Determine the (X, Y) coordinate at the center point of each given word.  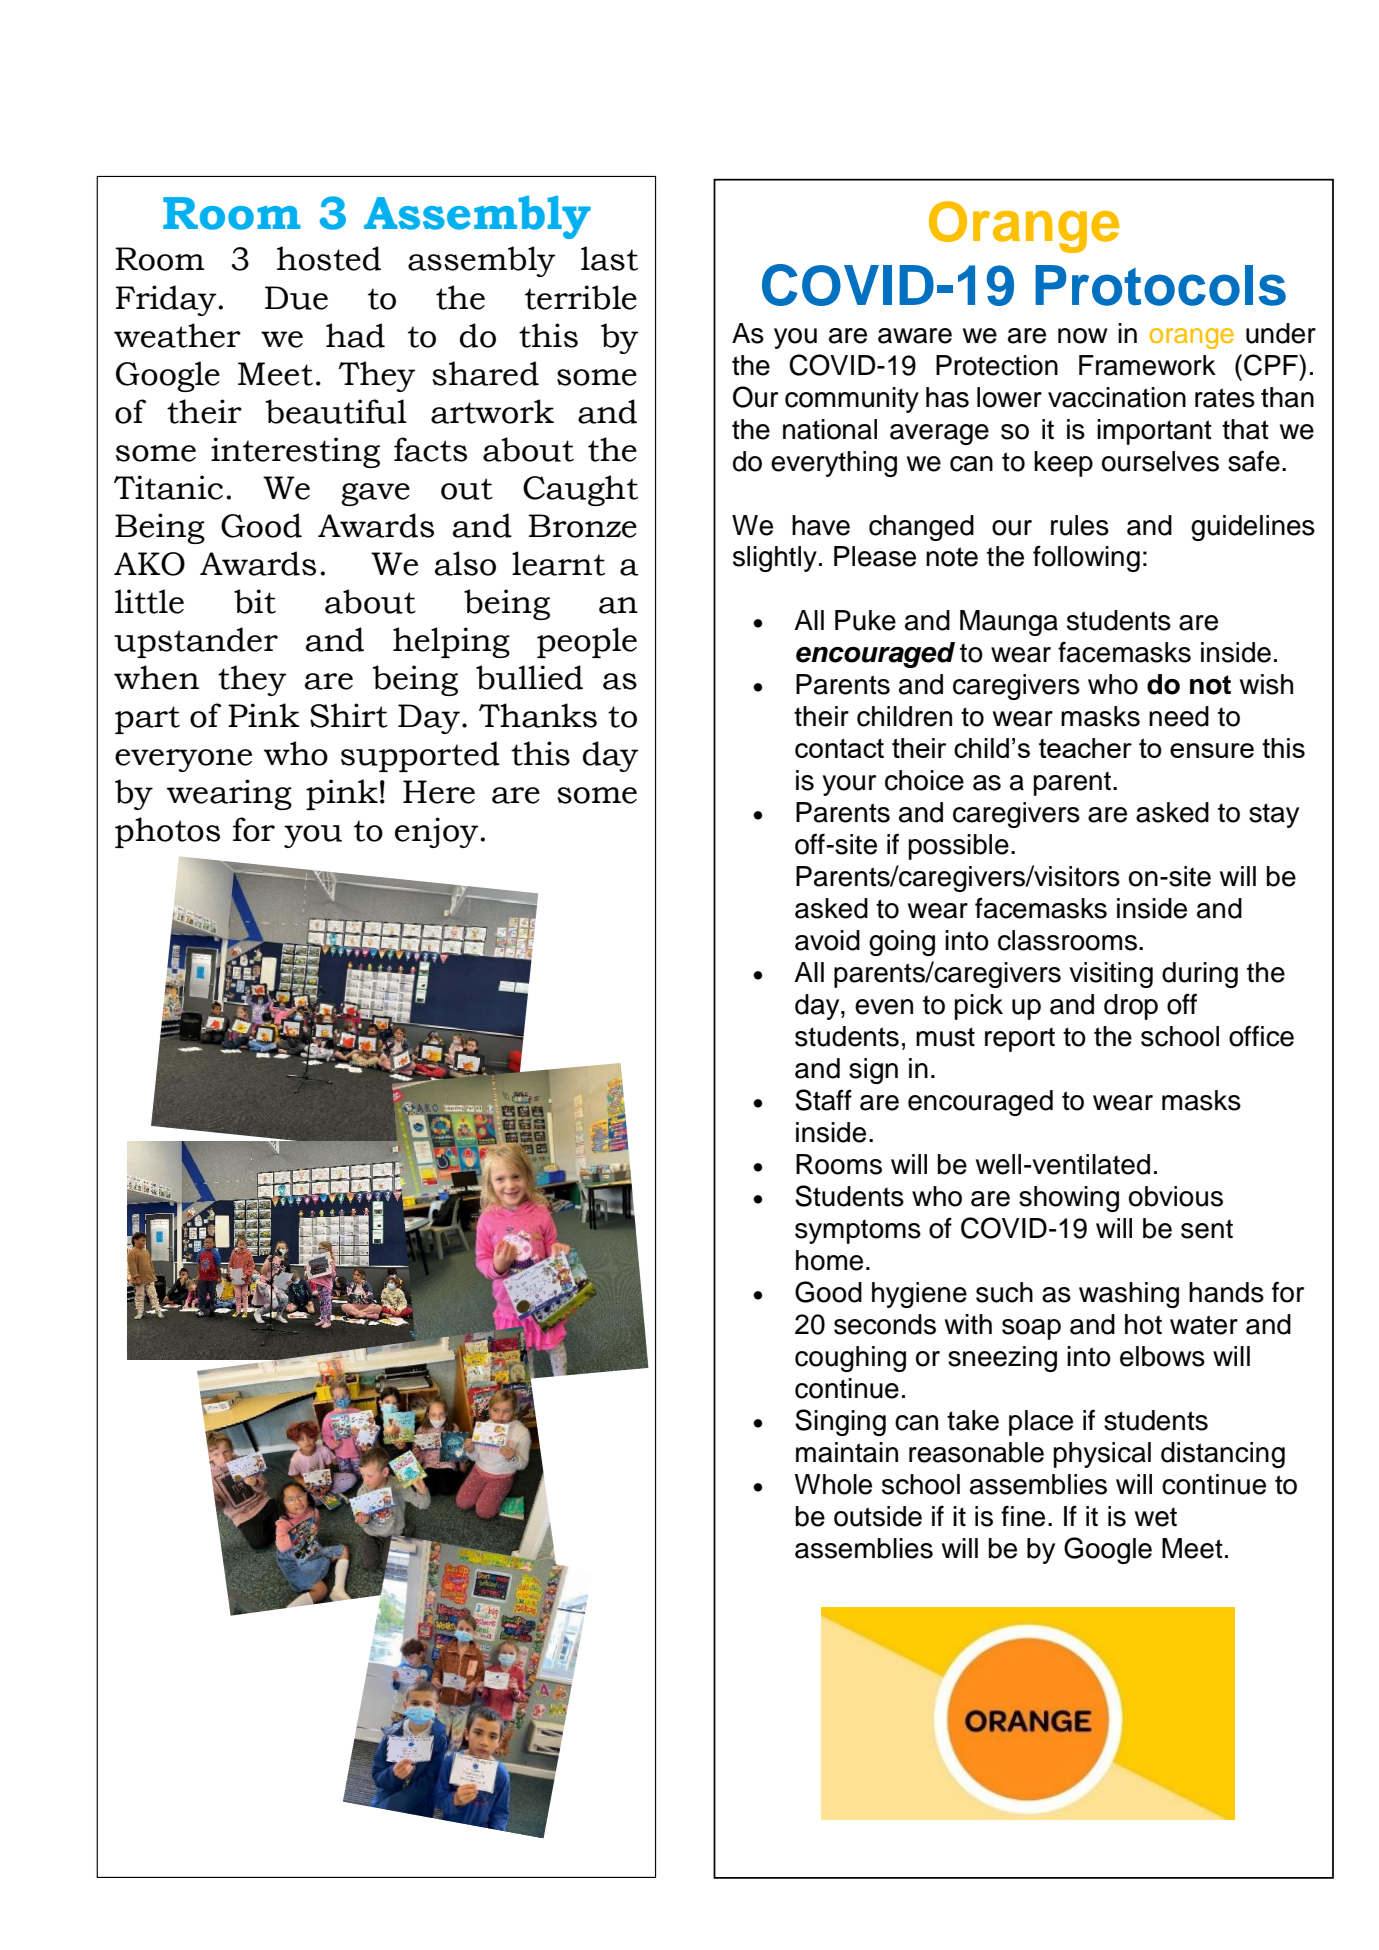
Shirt (349, 715)
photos (167, 832)
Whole (833, 1484)
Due (296, 298)
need (1179, 716)
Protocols (1160, 285)
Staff (823, 1100)
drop (1131, 1007)
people (587, 642)
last (609, 258)
